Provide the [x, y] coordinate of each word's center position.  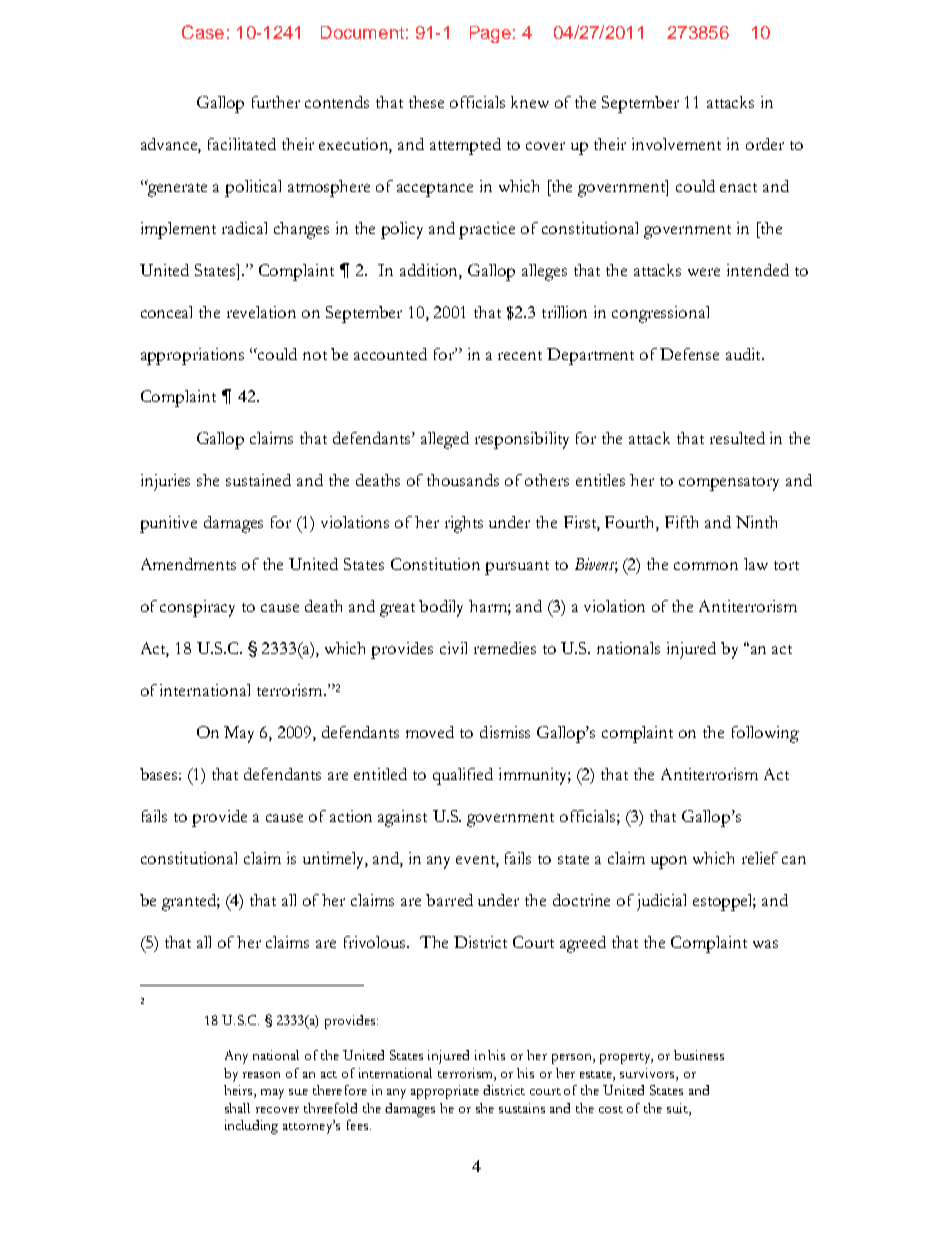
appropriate [445, 1092]
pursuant [517, 568]
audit [744, 354]
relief [760, 858]
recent [520, 355]
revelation [261, 312]
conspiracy [197, 608]
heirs [239, 1091]
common [706, 566]
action [351, 816]
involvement [676, 144]
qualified [463, 776]
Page [490, 34]
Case [203, 32]
